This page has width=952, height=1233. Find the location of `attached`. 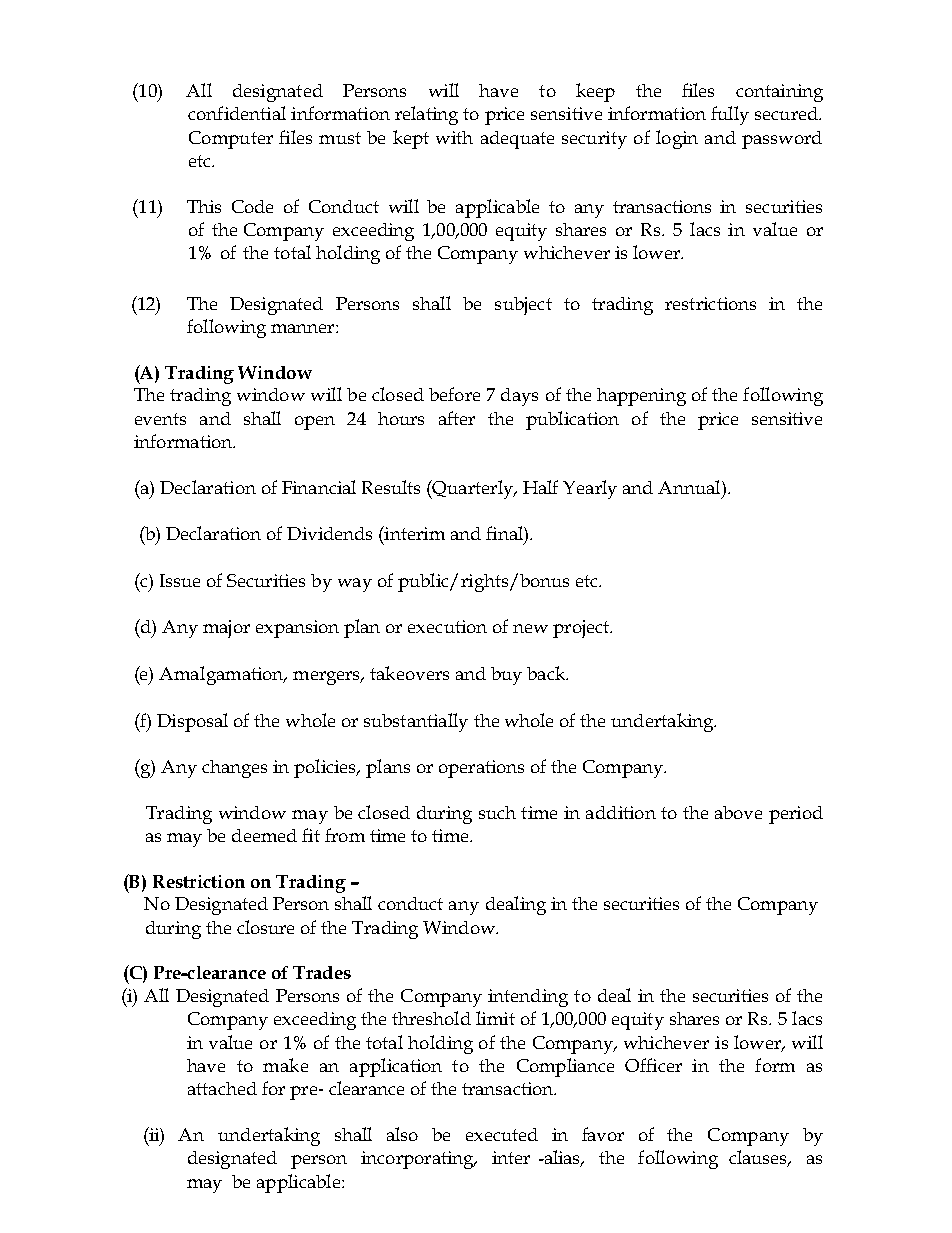

attached is located at coordinates (222, 1088).
